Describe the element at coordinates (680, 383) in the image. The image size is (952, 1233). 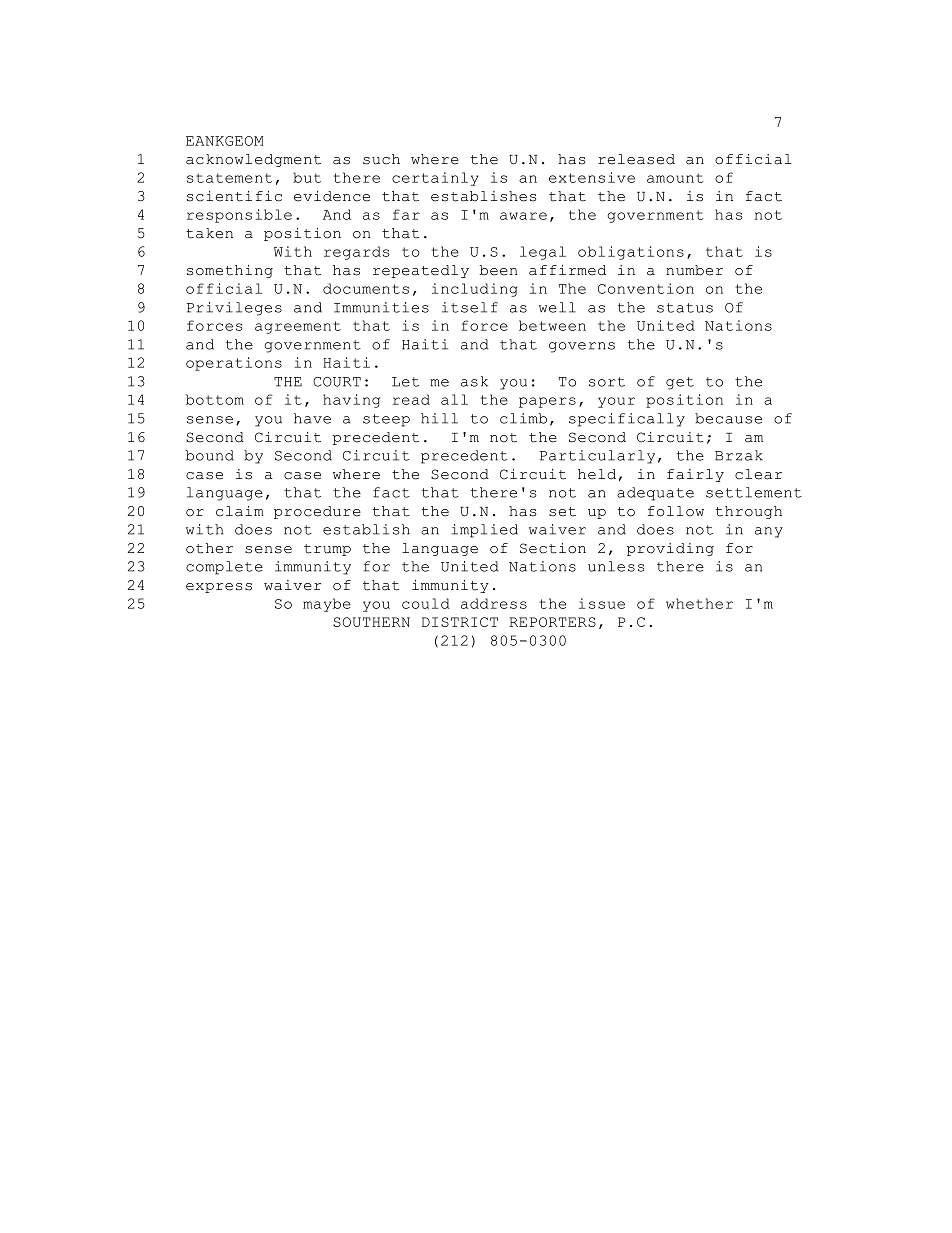
I see `get` at that location.
